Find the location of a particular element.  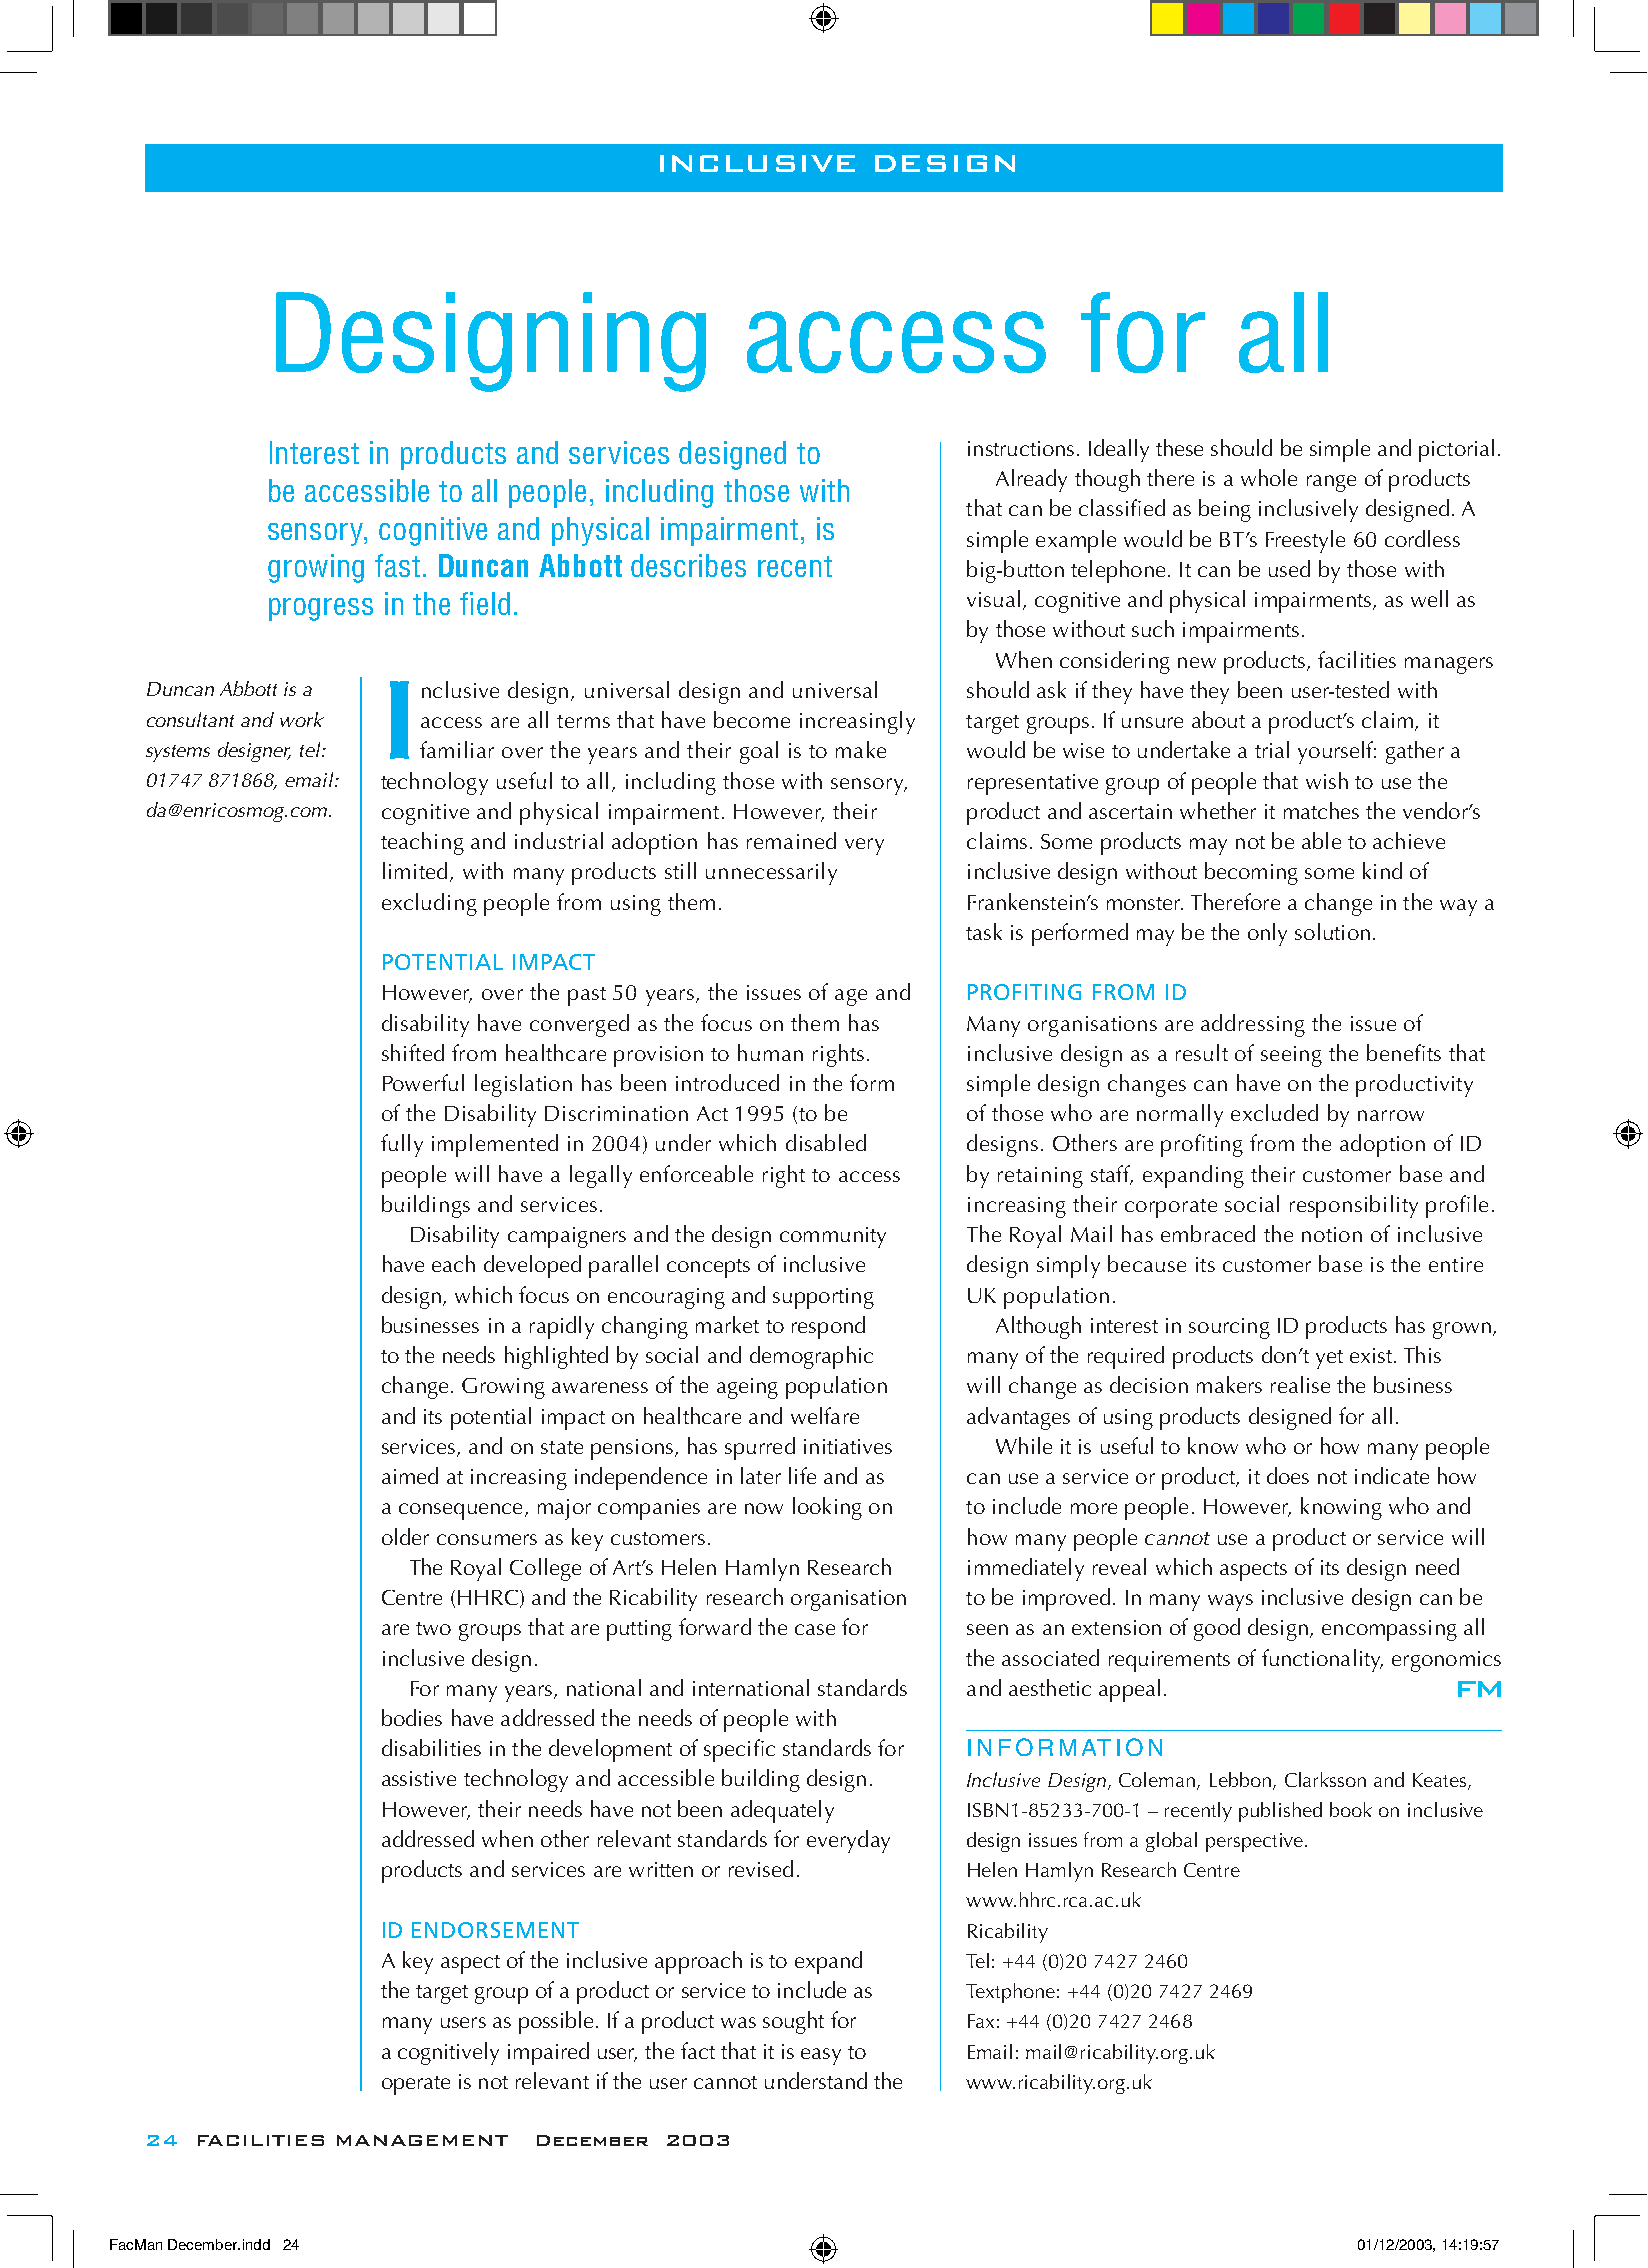

assistive is located at coordinates (419, 1778).
